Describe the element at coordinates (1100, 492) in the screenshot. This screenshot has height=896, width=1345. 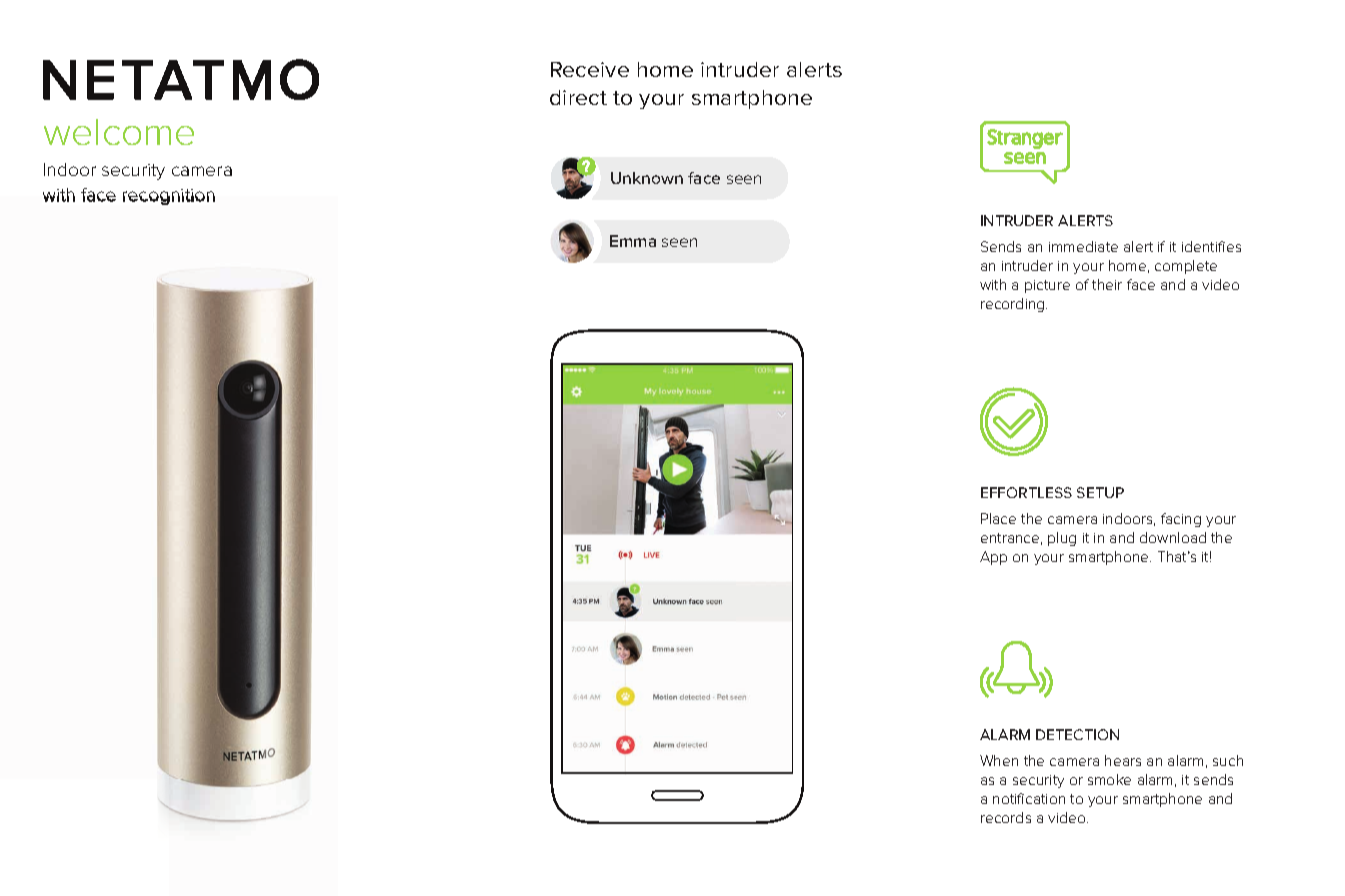
I see `SETUP` at that location.
